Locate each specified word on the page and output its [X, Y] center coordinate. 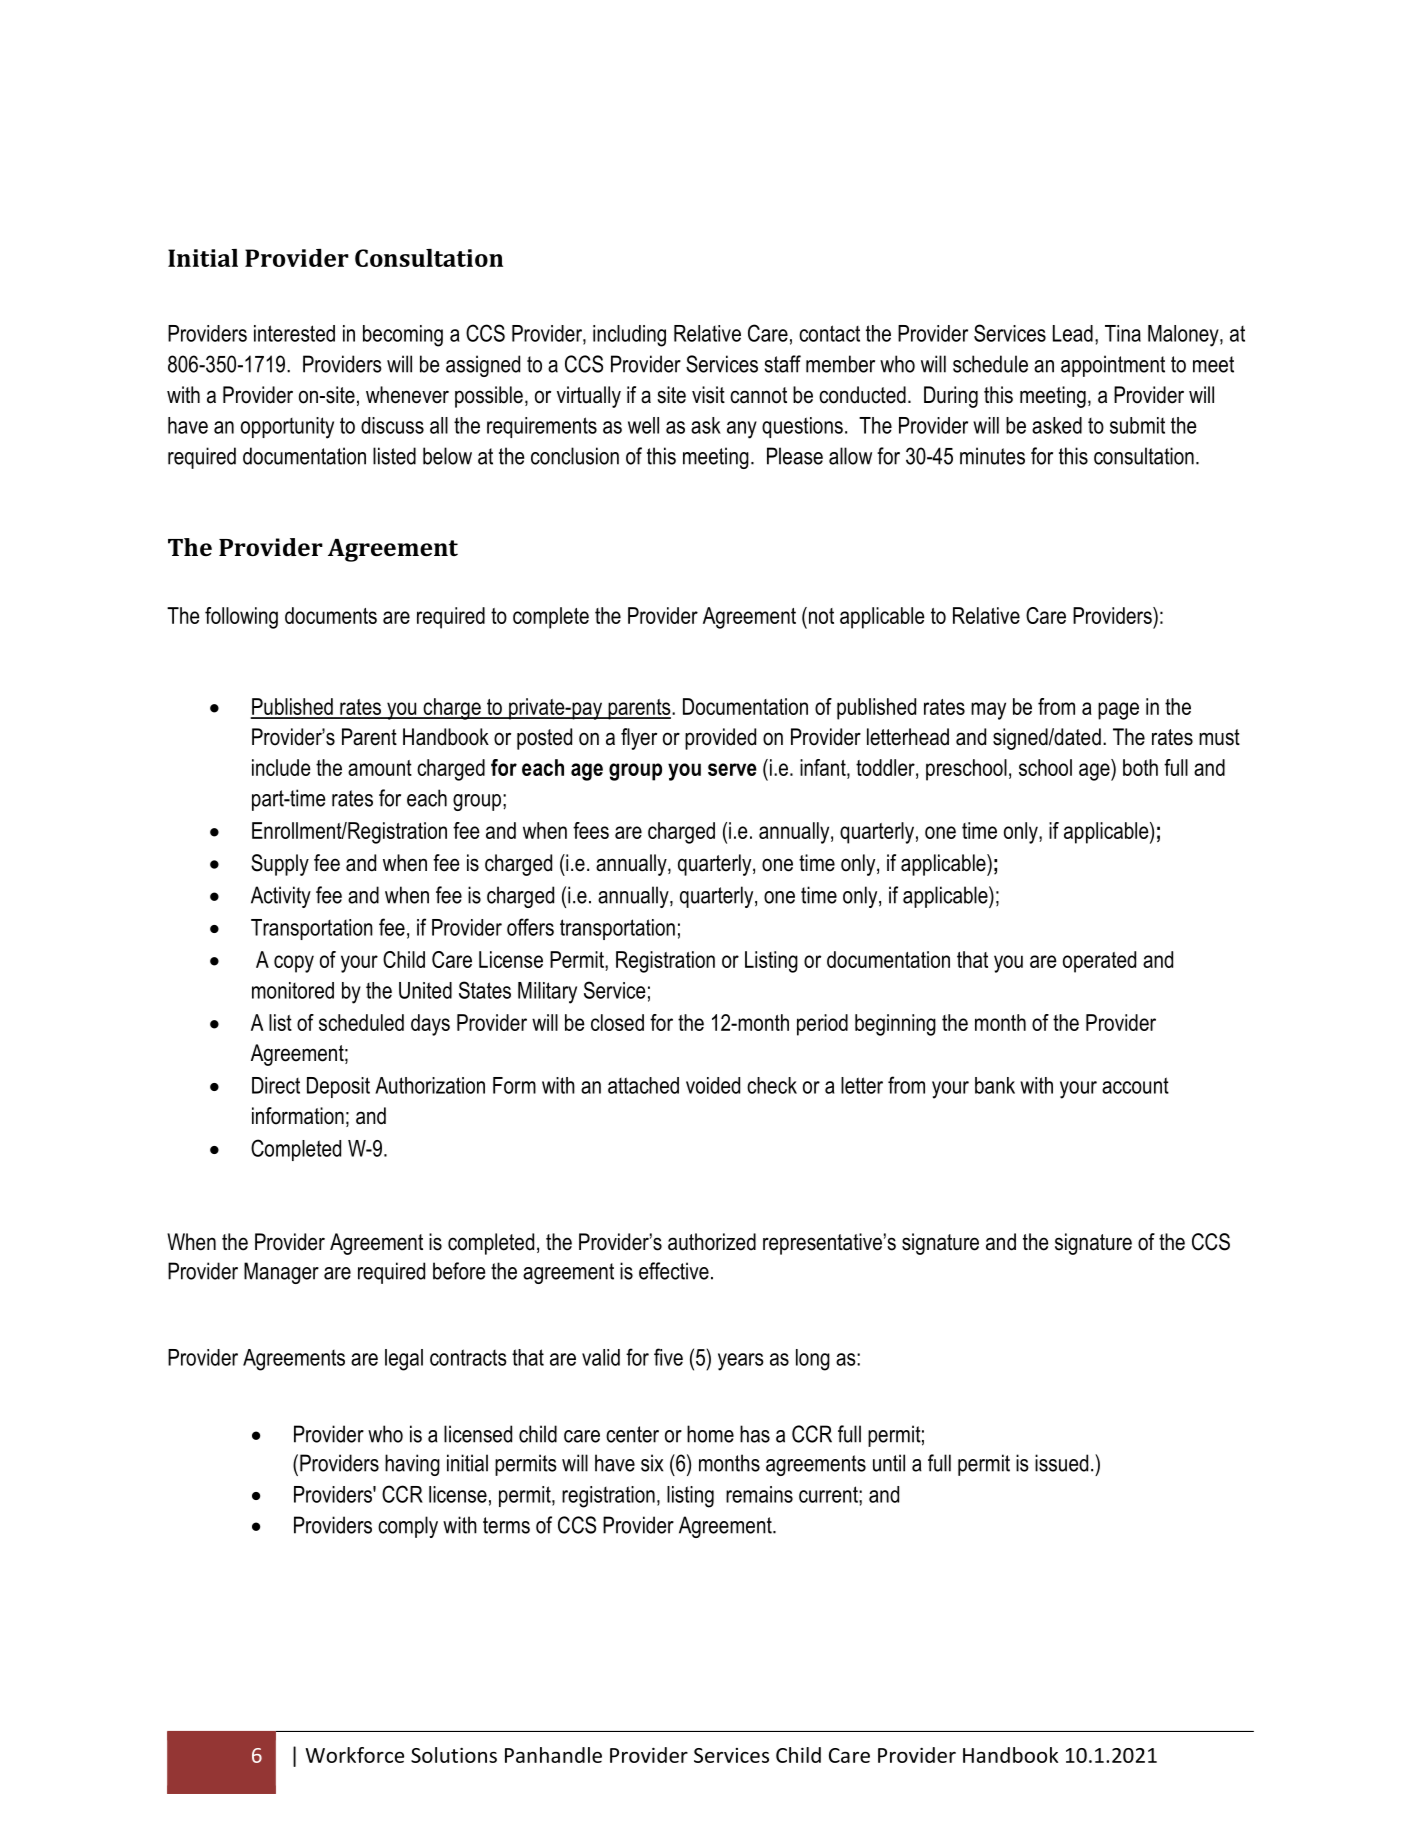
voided [713, 1085]
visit [708, 395]
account [1135, 1085]
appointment [1113, 366]
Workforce [354, 1755]
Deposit [338, 1087]
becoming [403, 336]
